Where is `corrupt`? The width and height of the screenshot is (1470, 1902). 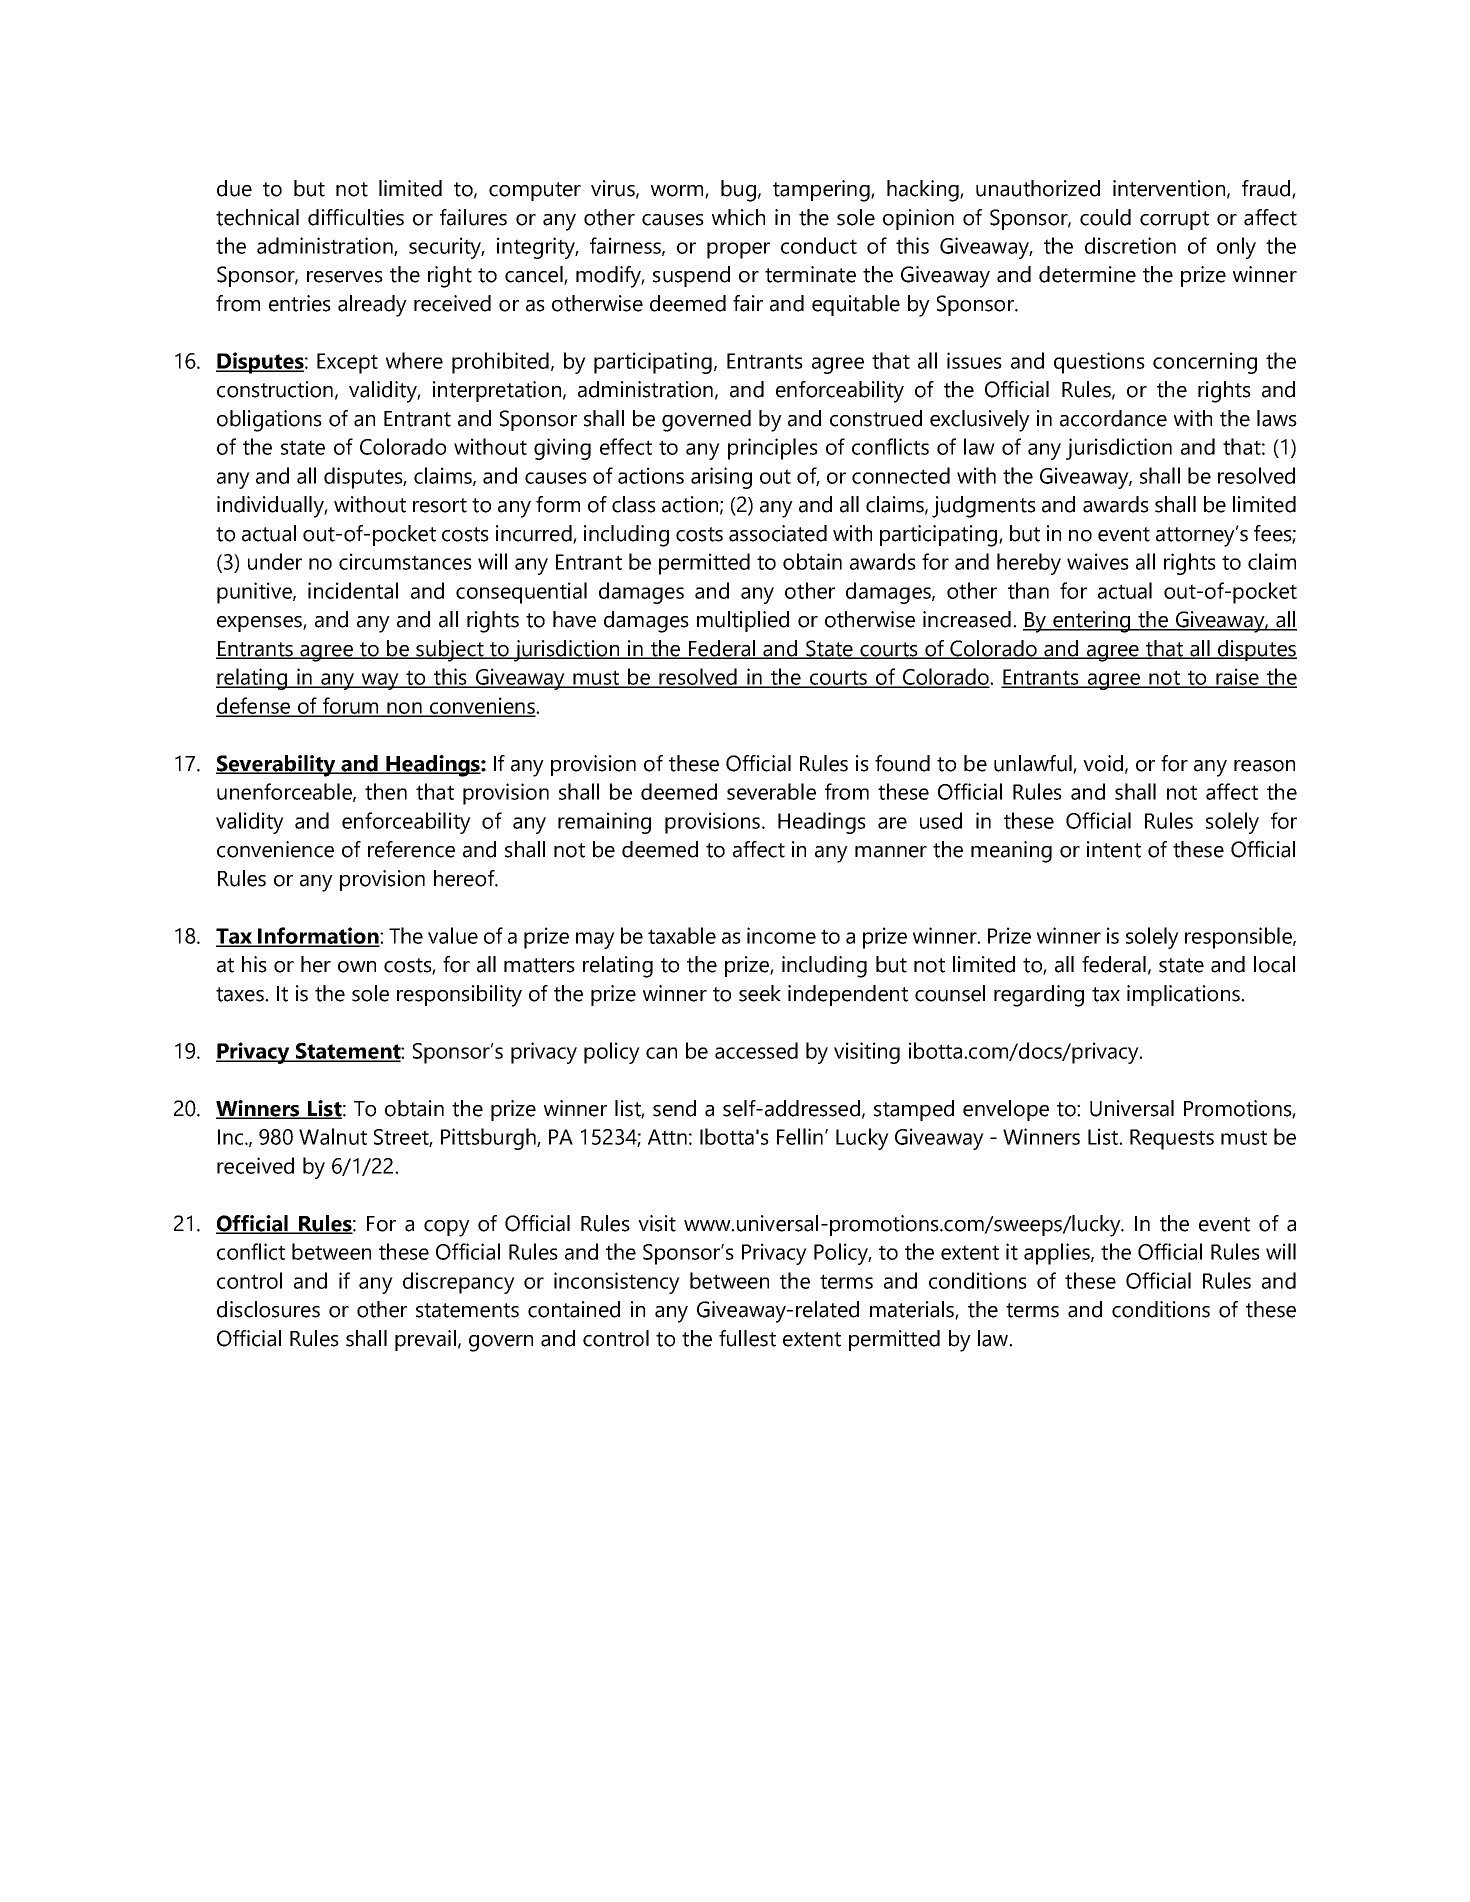
corrupt is located at coordinates (1174, 220).
